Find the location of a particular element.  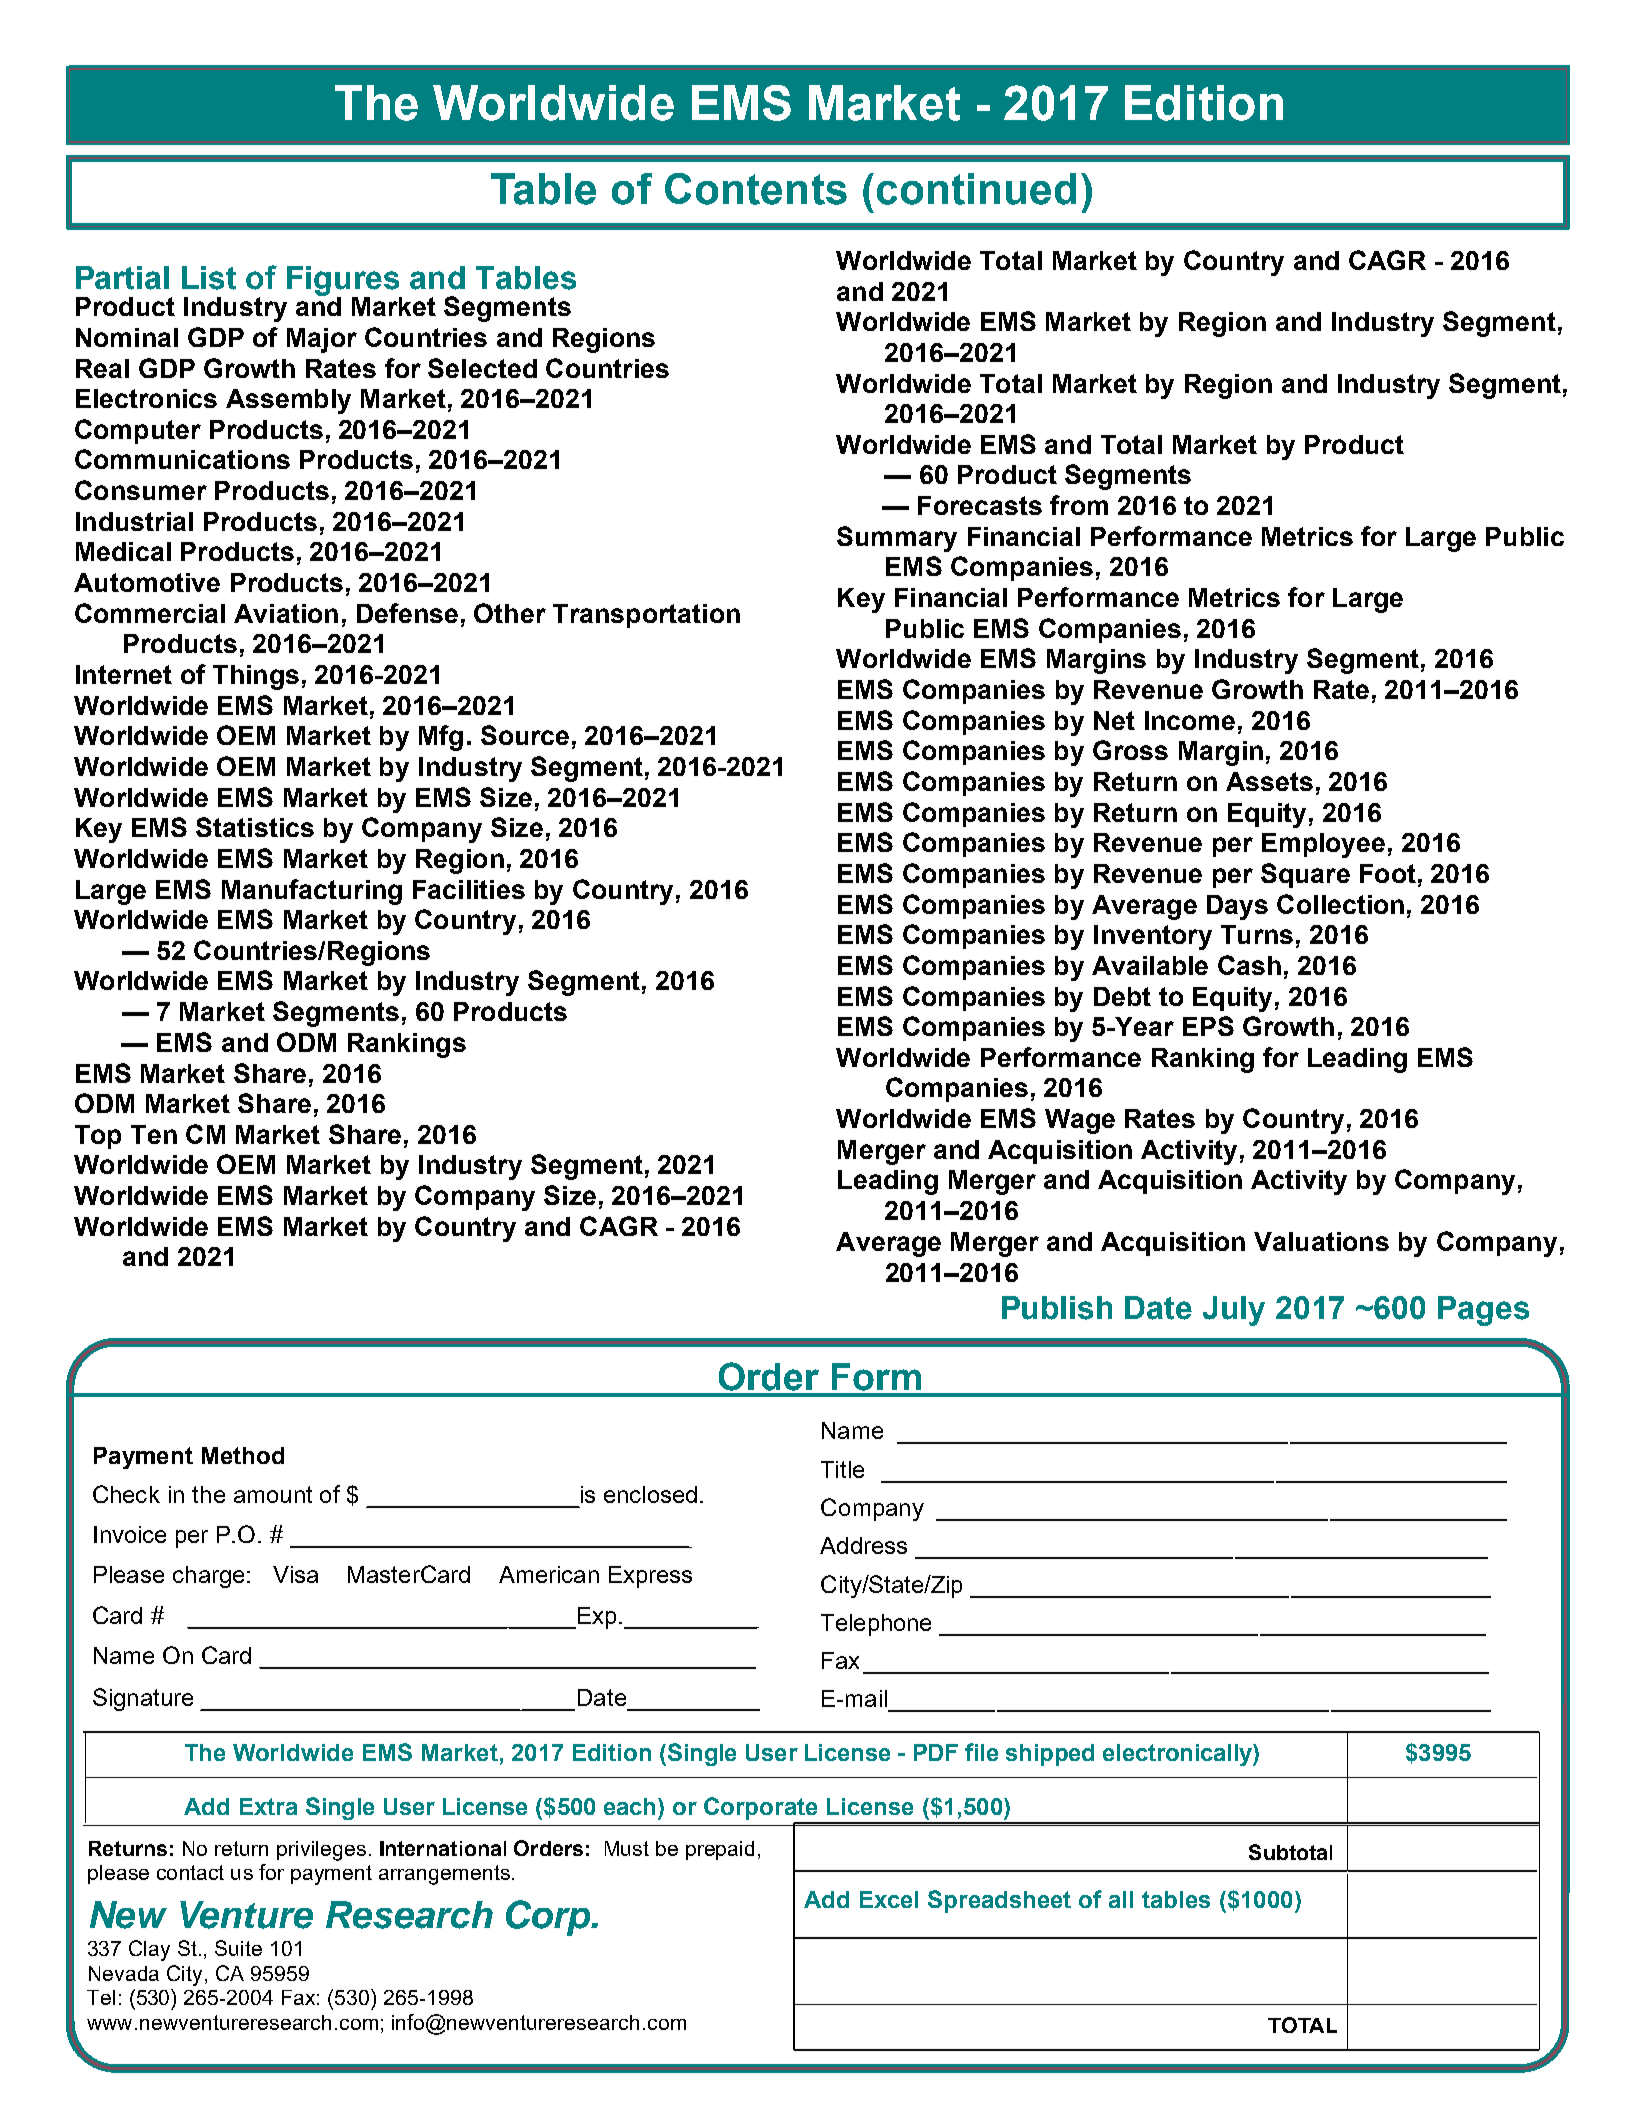

Assets is located at coordinates (1269, 781).
